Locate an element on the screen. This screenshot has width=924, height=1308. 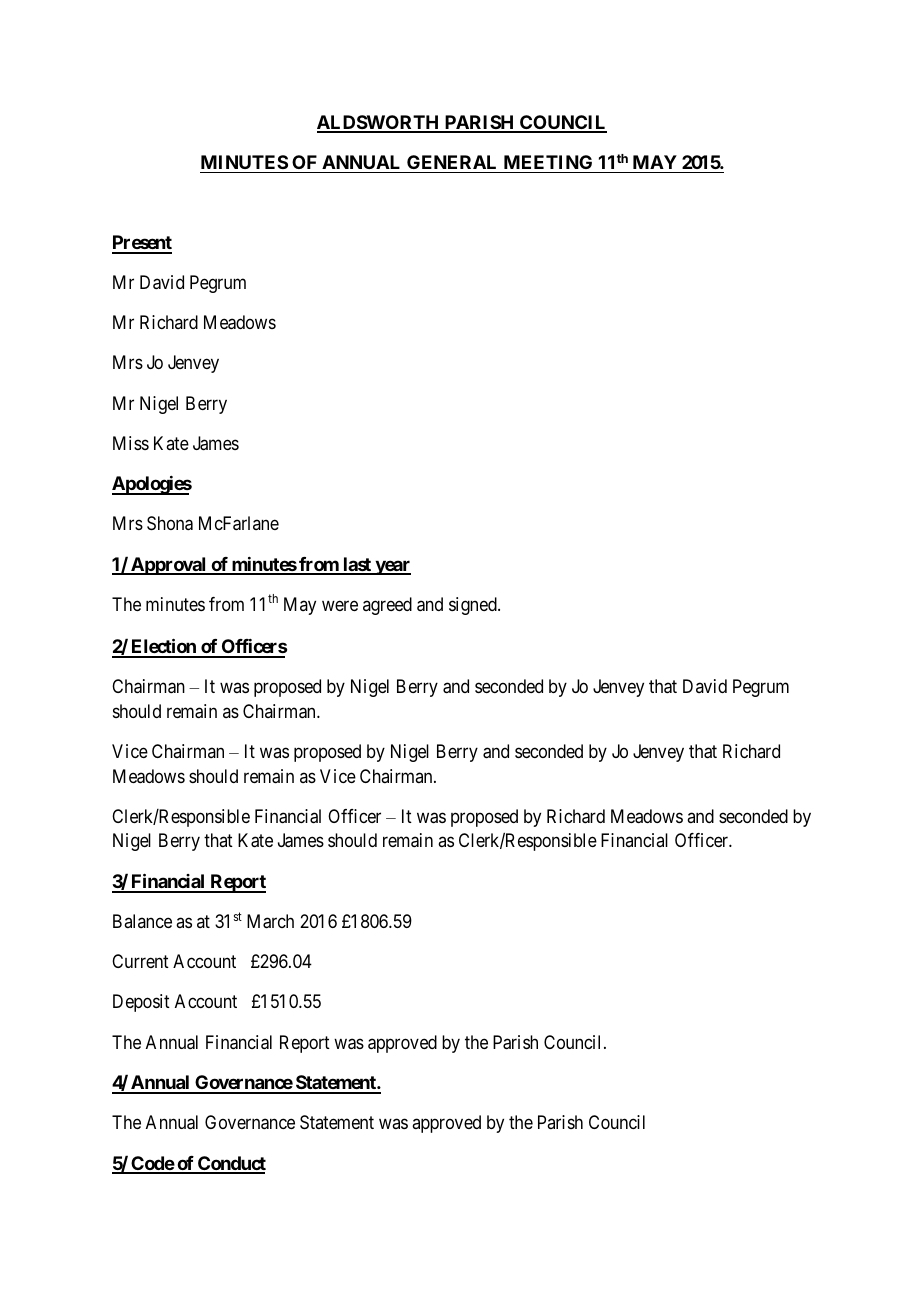
Deposit is located at coordinates (141, 1003).
